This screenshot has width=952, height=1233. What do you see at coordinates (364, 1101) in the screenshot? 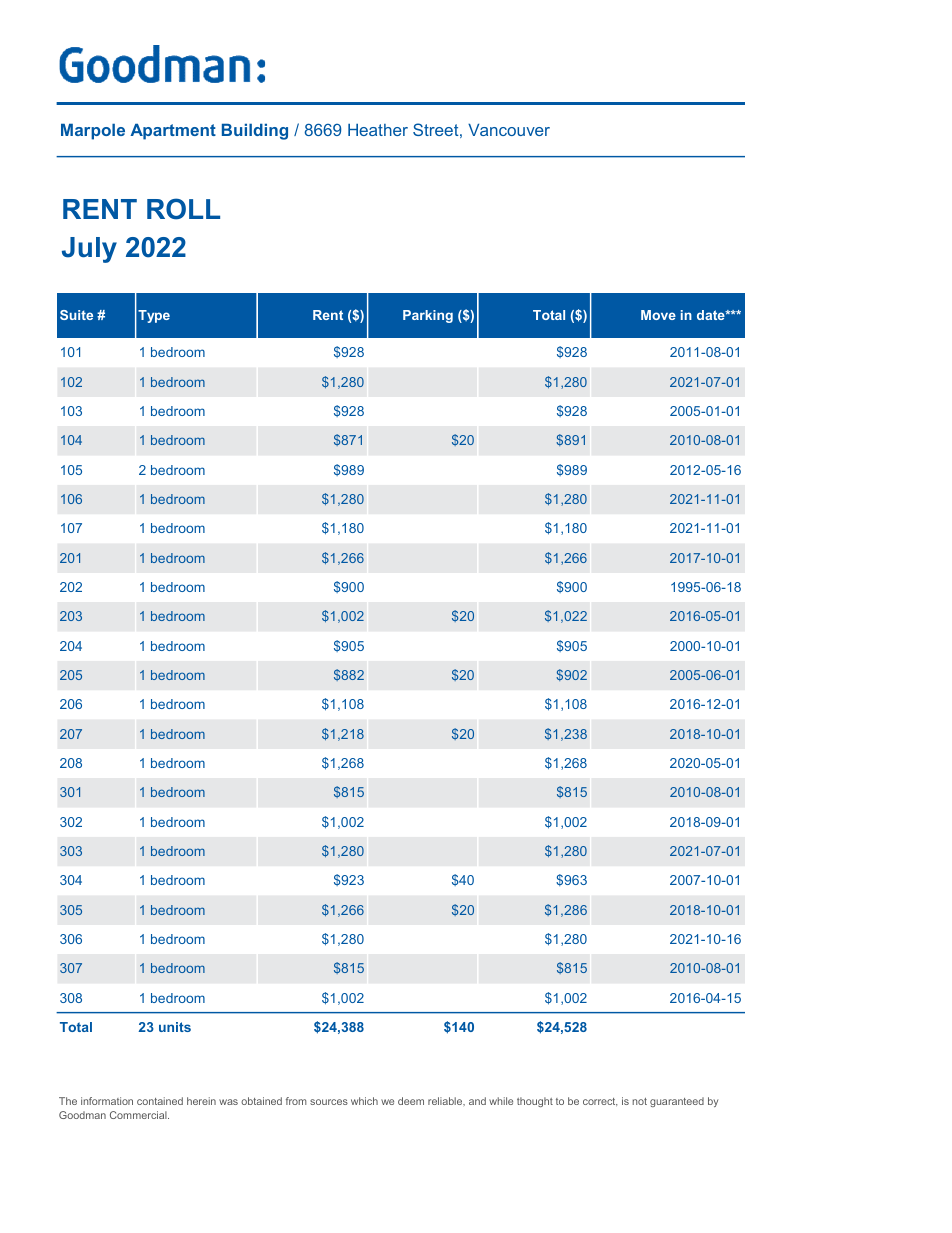
I see `which` at bounding box center [364, 1101].
